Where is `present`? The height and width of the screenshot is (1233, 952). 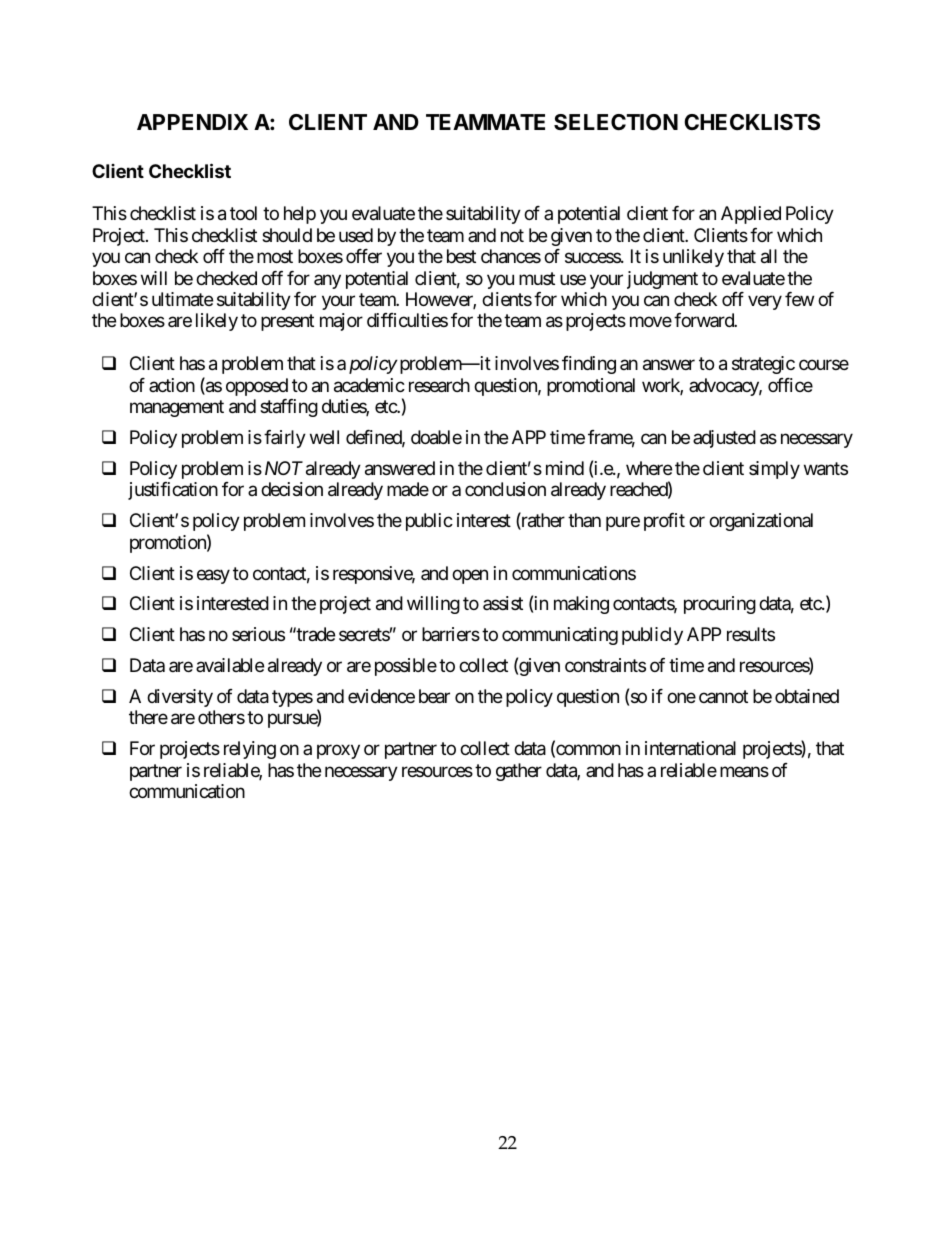
present is located at coordinates (287, 323).
